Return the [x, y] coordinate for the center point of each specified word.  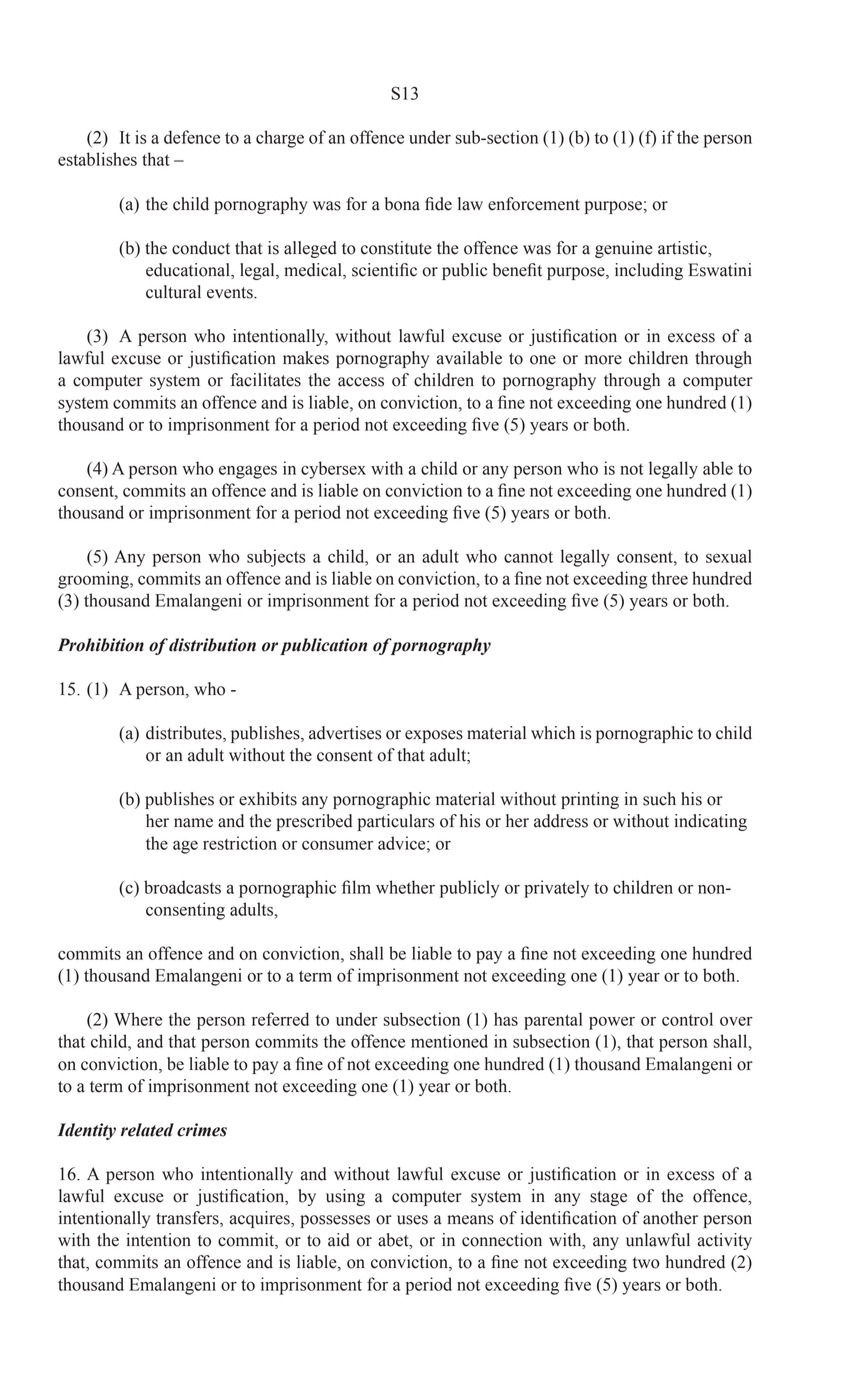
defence [192, 137]
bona [402, 204]
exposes [434, 736]
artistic [683, 248]
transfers [188, 1219]
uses [412, 1220]
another [670, 1218]
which [553, 733]
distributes [185, 734]
